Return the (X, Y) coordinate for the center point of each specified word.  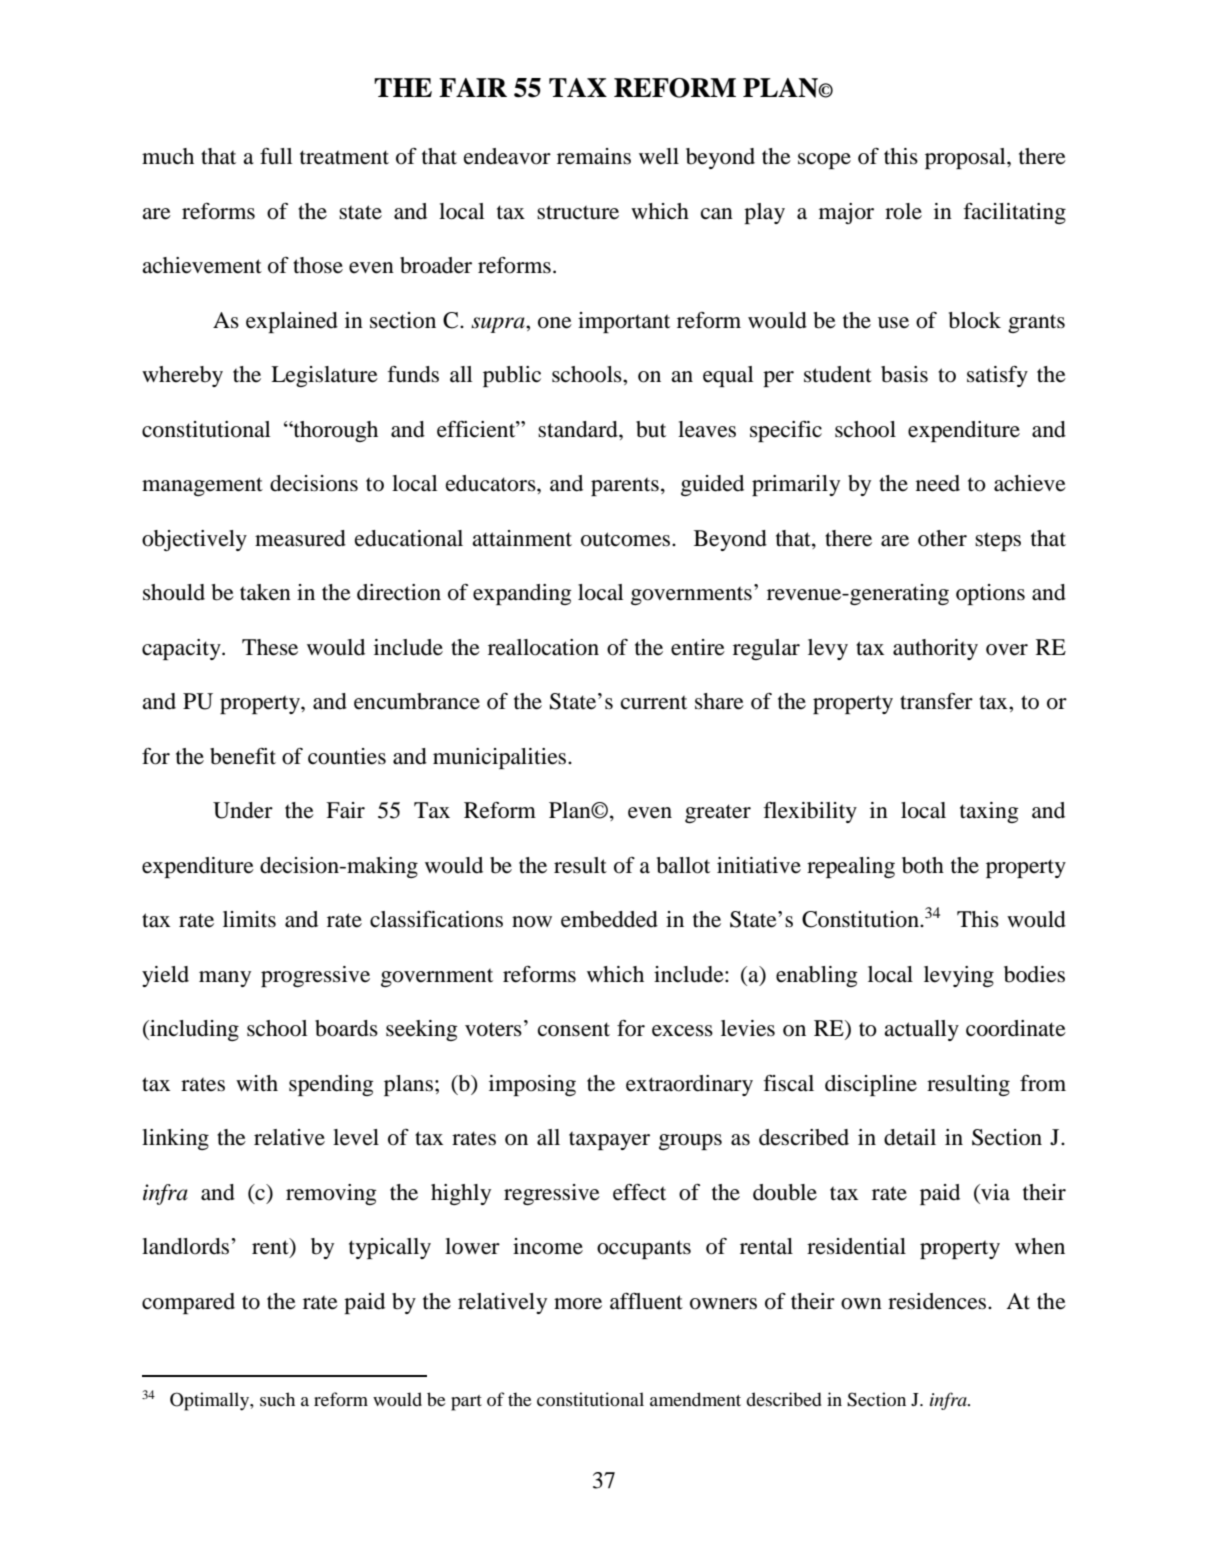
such (277, 1399)
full (276, 156)
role (903, 211)
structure (578, 212)
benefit (243, 756)
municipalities (501, 758)
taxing (989, 812)
